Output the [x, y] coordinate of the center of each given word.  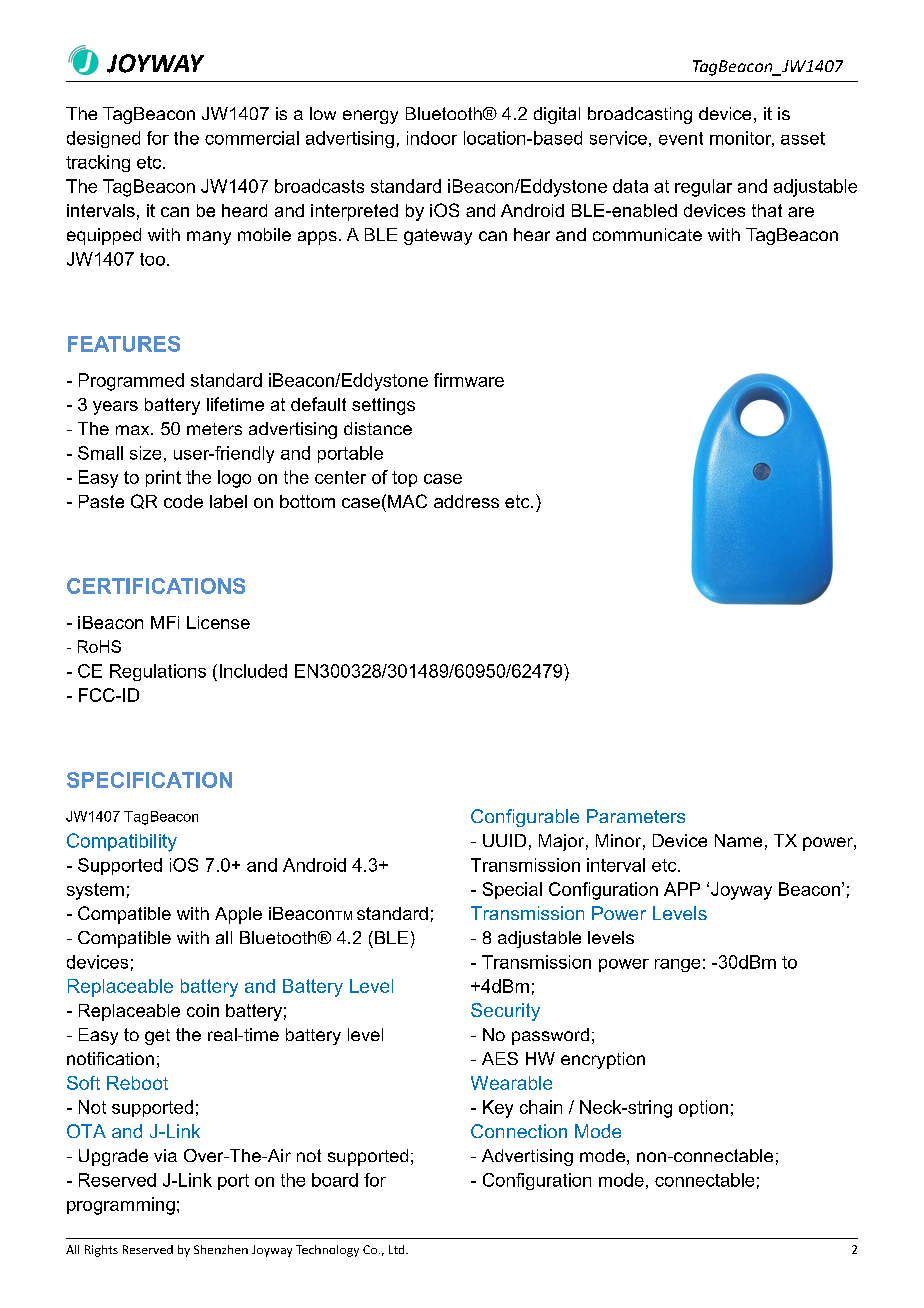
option [703, 1108]
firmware [469, 380]
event [681, 138]
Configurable [525, 818]
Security [505, 1012]
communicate [647, 234]
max [134, 430]
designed [103, 139]
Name [738, 840]
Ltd [398, 1249]
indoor [432, 138]
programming [121, 1206]
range [677, 965]
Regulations [158, 672]
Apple [238, 915]
